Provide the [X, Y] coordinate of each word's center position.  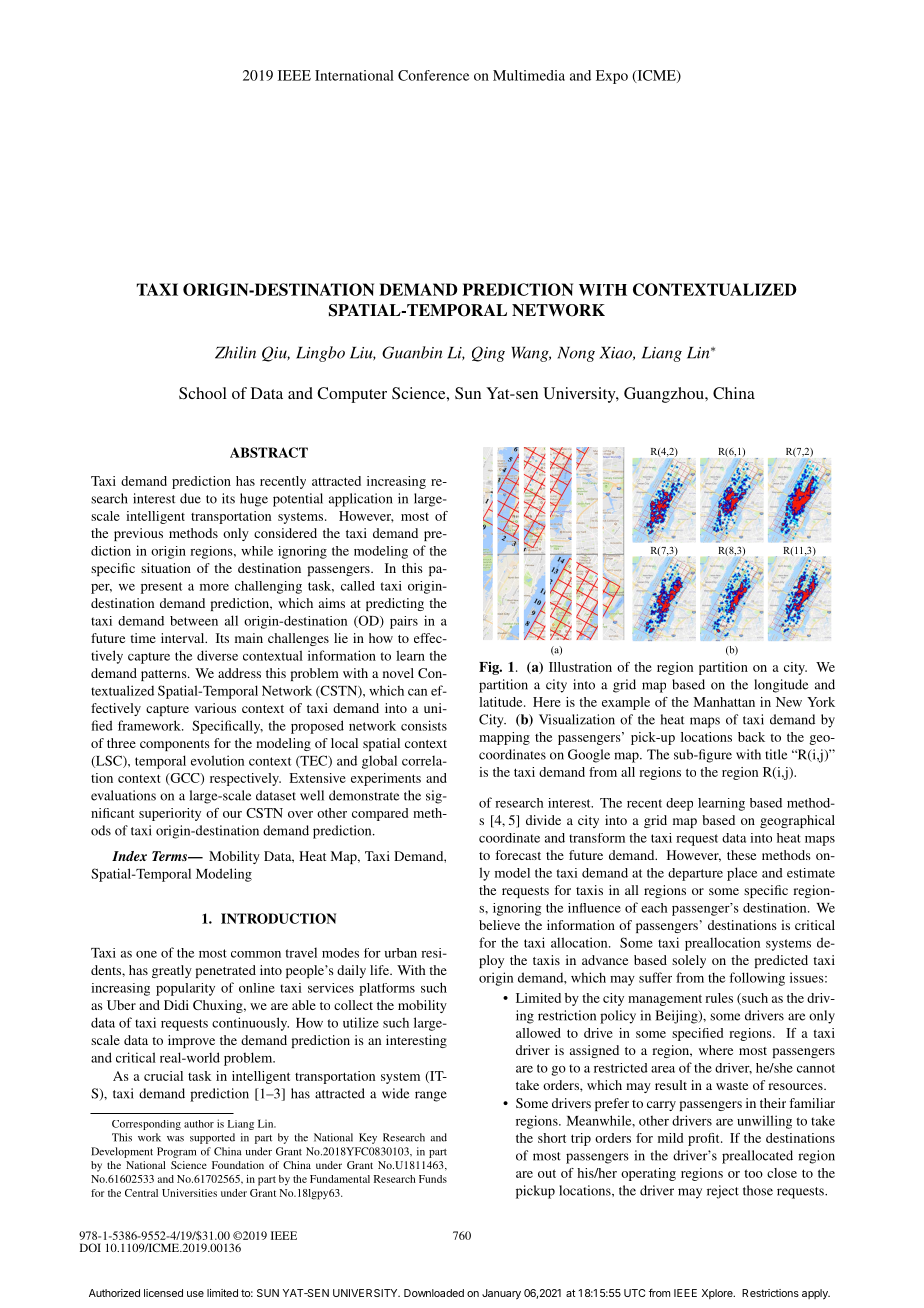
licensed [163, 1293]
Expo [612, 77]
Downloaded [434, 1293]
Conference [433, 75]
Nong [576, 354]
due [190, 498]
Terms [171, 856]
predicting [395, 604]
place [742, 874]
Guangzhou [665, 395]
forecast [518, 855]
